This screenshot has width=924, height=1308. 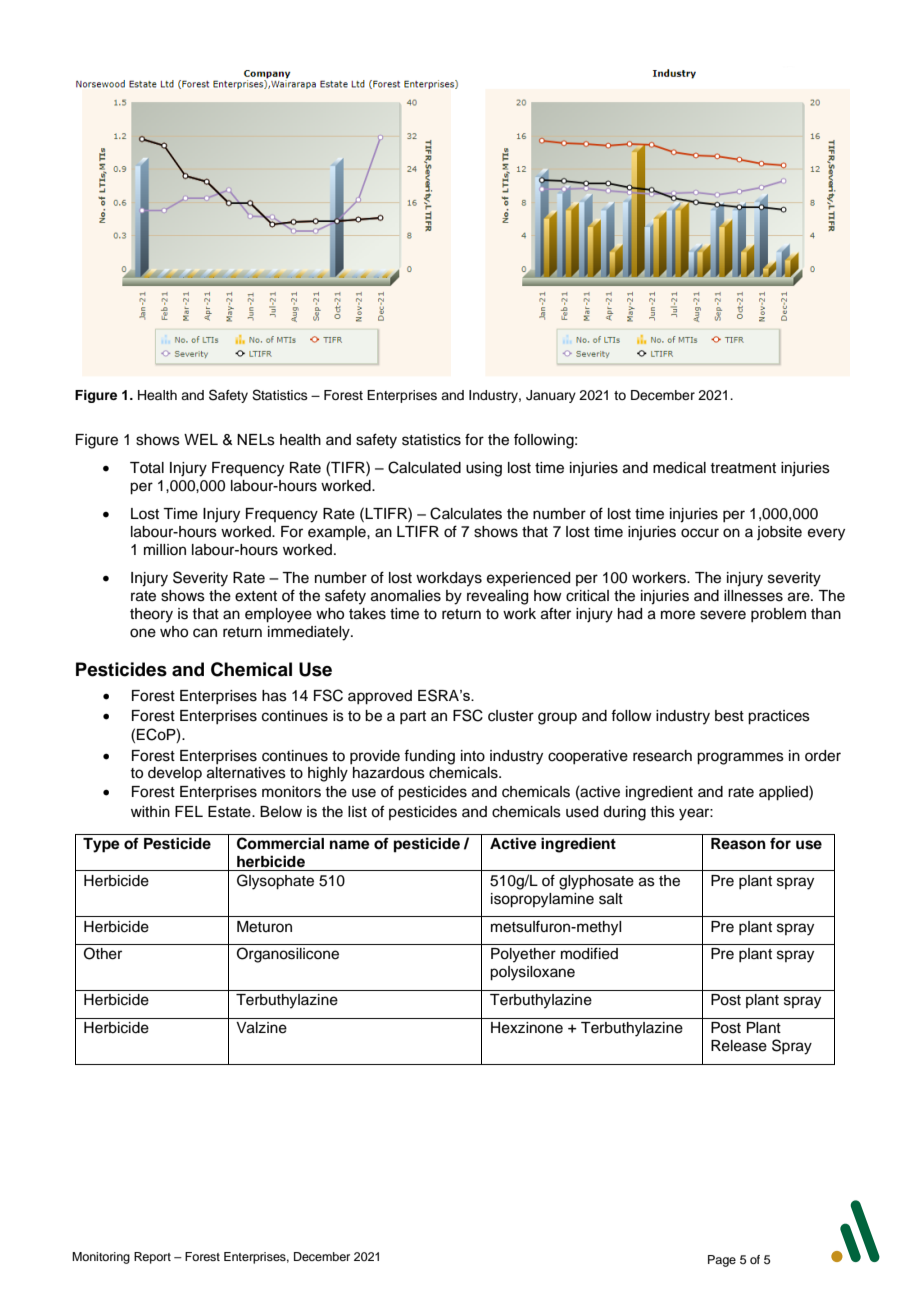 I want to click on treatment, so click(x=743, y=468).
